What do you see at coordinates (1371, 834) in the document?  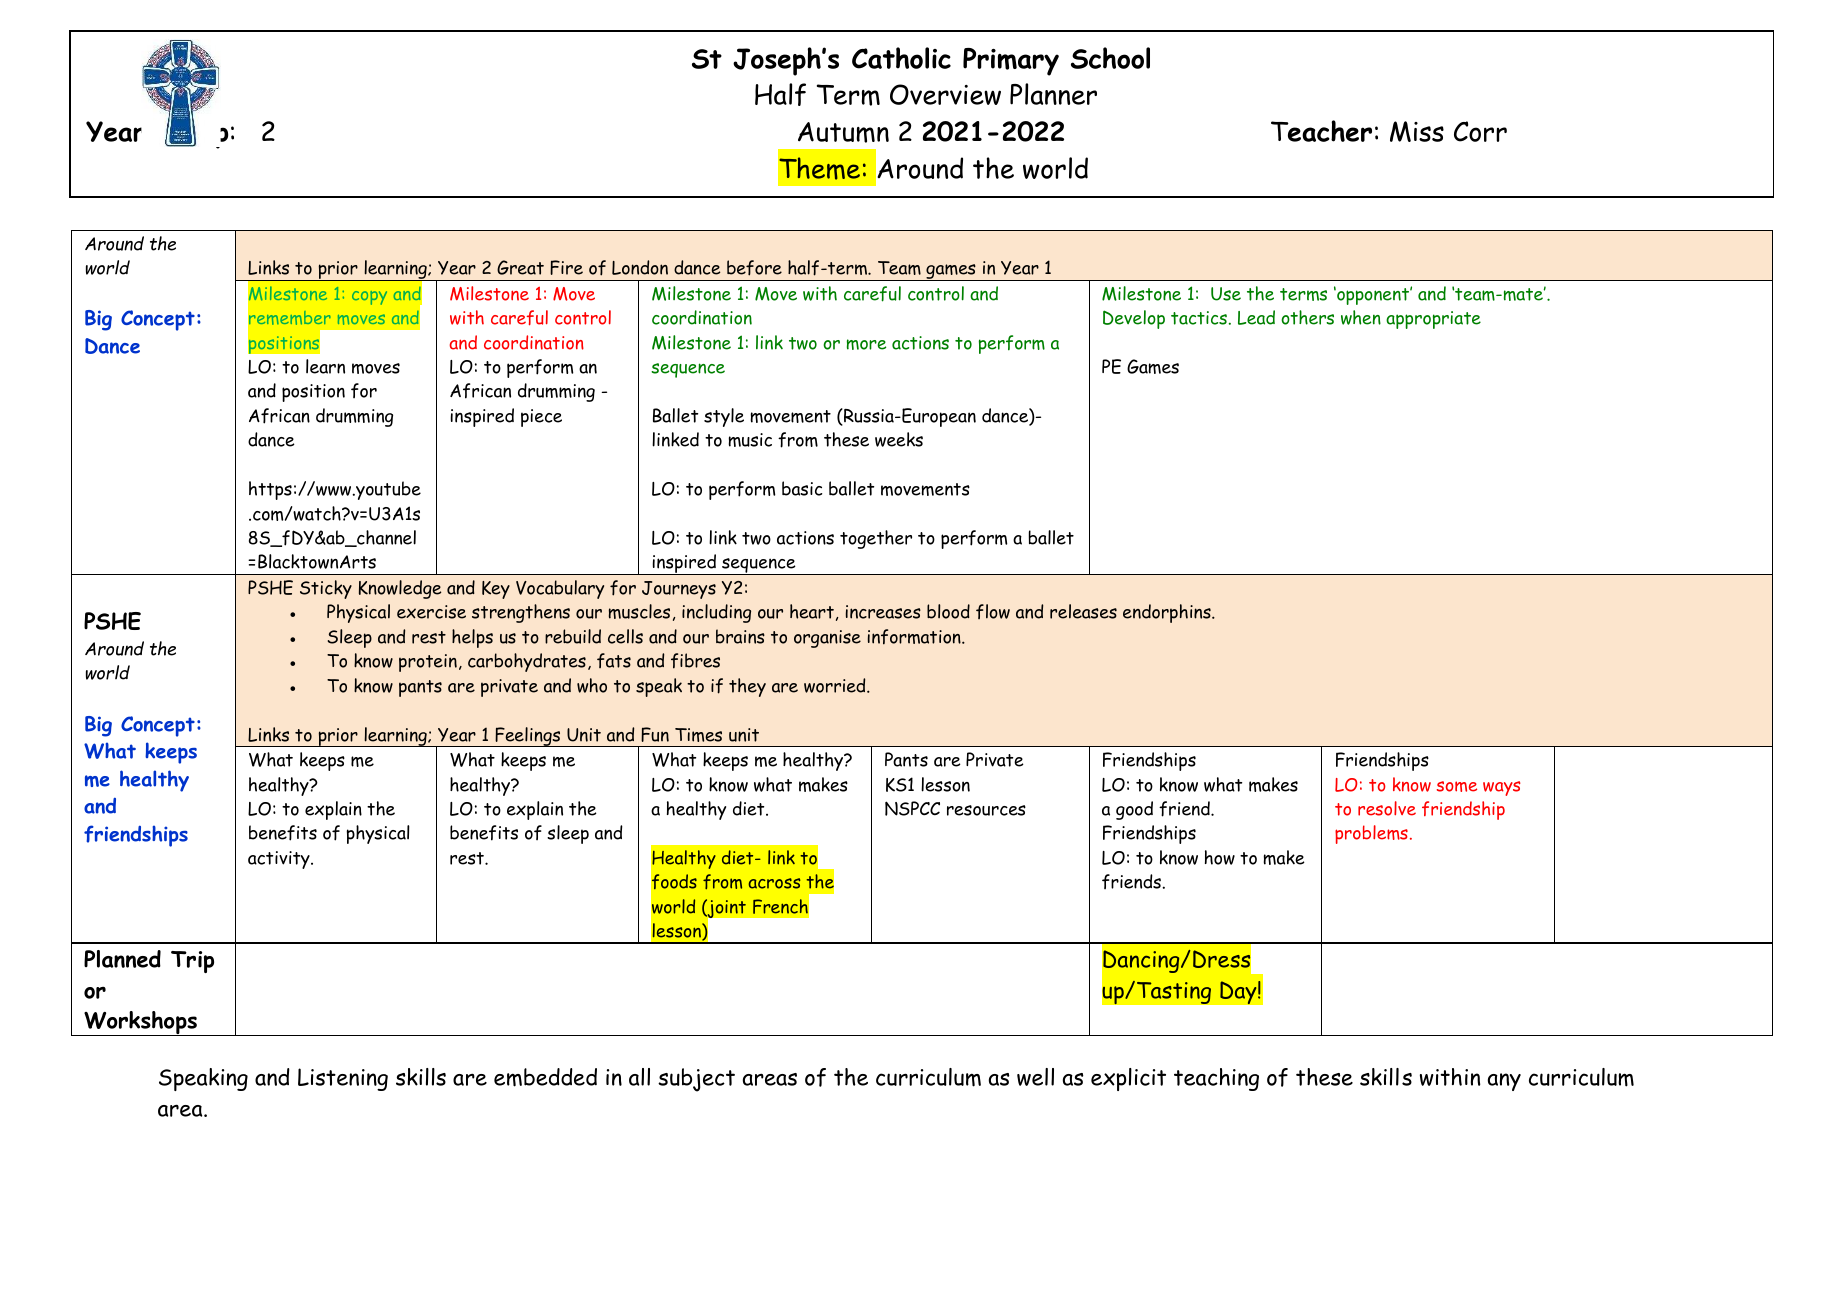 I see `problems` at bounding box center [1371, 834].
